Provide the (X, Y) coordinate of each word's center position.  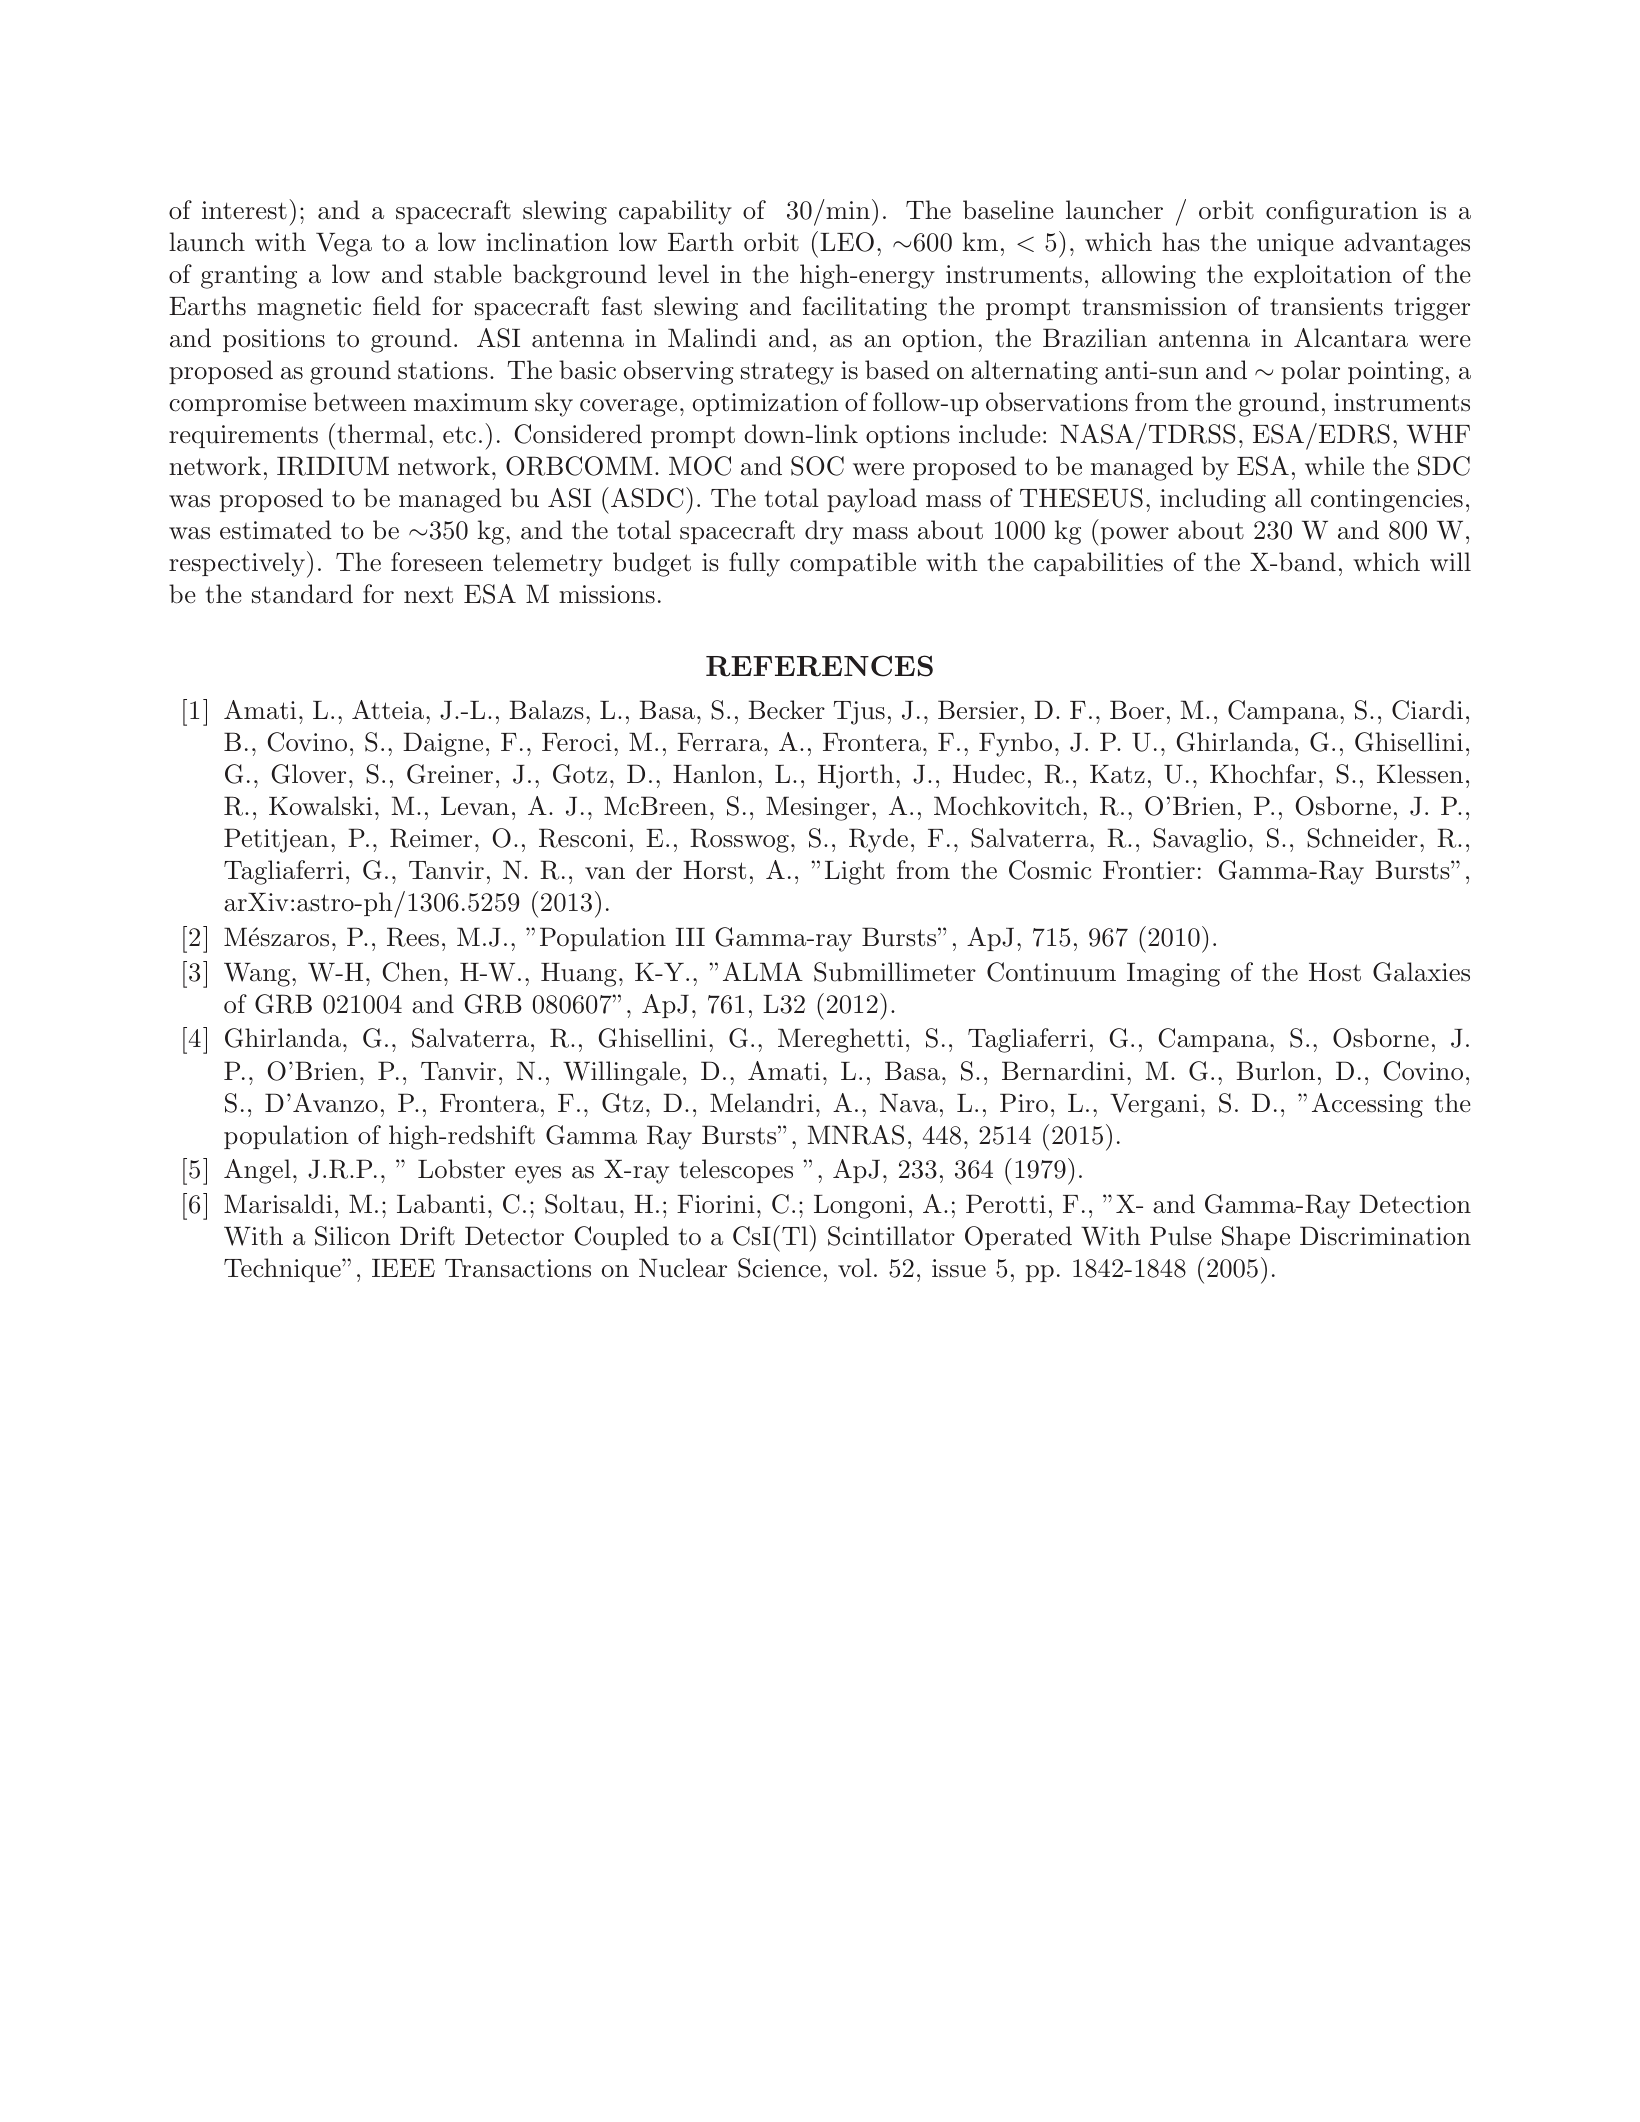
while (1334, 466)
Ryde (878, 840)
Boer (1137, 709)
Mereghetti (840, 1040)
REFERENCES (819, 666)
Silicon (353, 1236)
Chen (412, 972)
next (428, 595)
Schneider (1362, 838)
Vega (344, 245)
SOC (817, 466)
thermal (382, 434)
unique (1295, 244)
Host (1335, 972)
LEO (847, 242)
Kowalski (320, 806)
